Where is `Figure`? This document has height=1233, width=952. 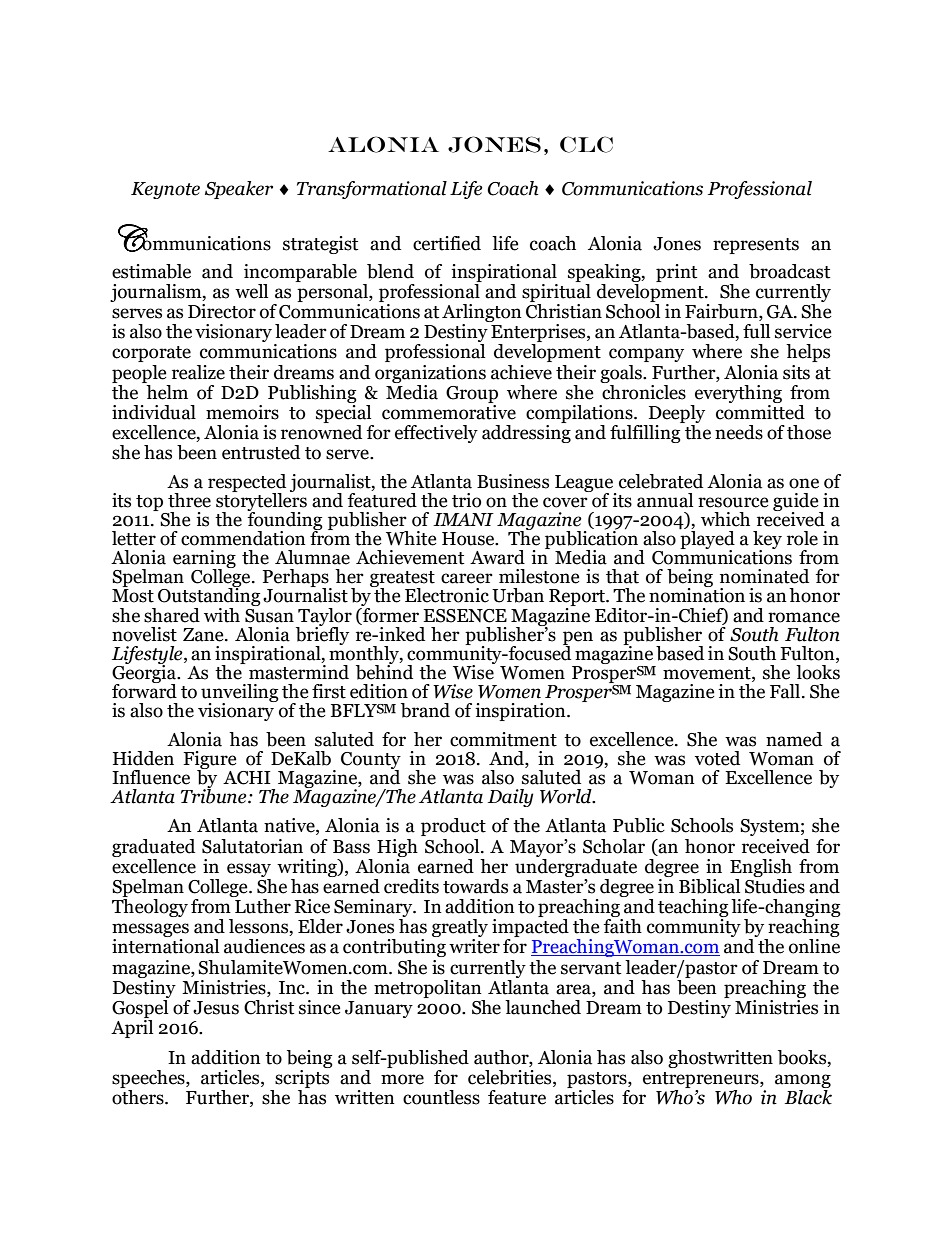 Figure is located at coordinates (210, 761).
